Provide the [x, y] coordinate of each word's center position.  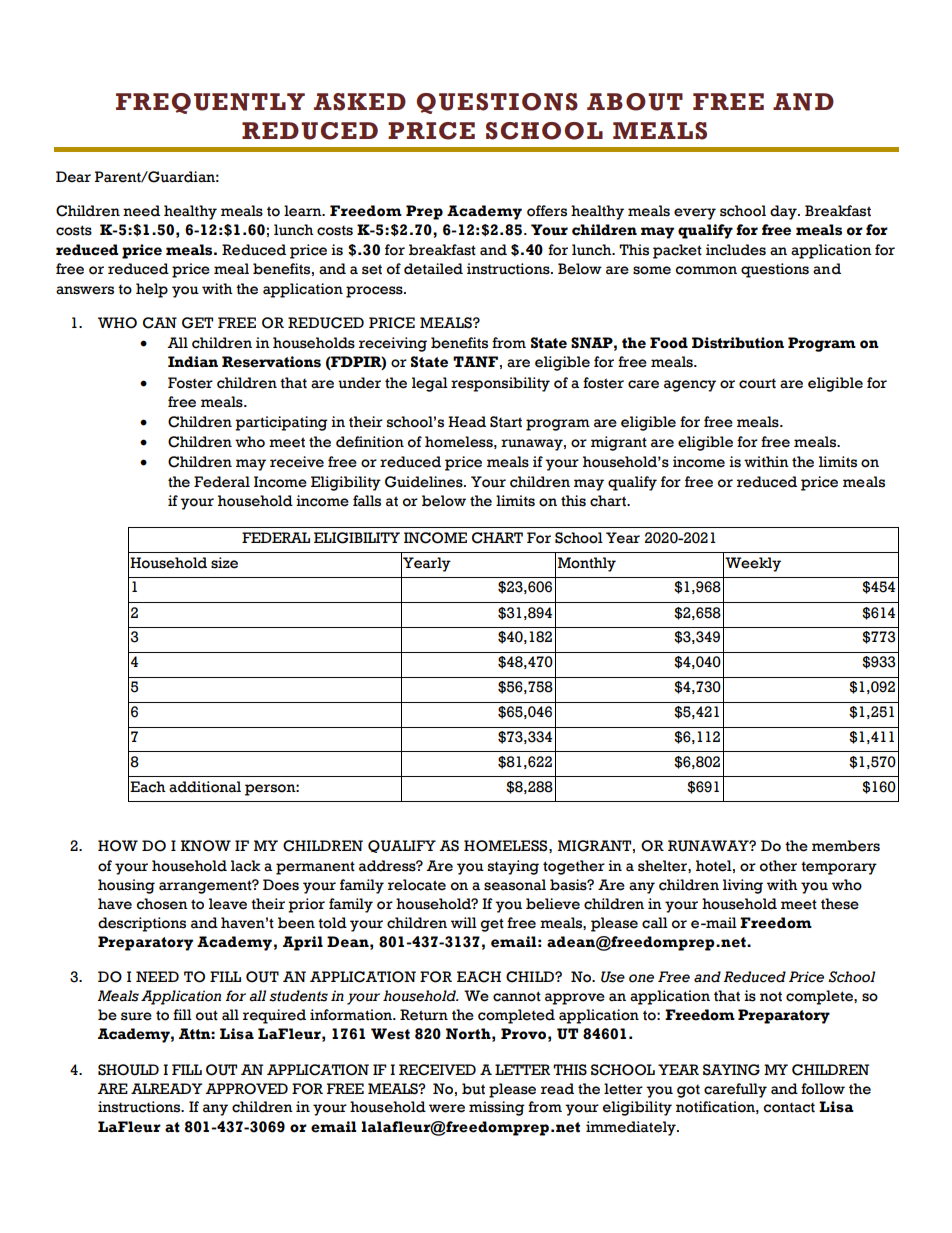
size [224, 563]
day [784, 212]
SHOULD [128, 1070]
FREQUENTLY [210, 103]
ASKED [360, 102]
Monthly [587, 564]
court [757, 384]
